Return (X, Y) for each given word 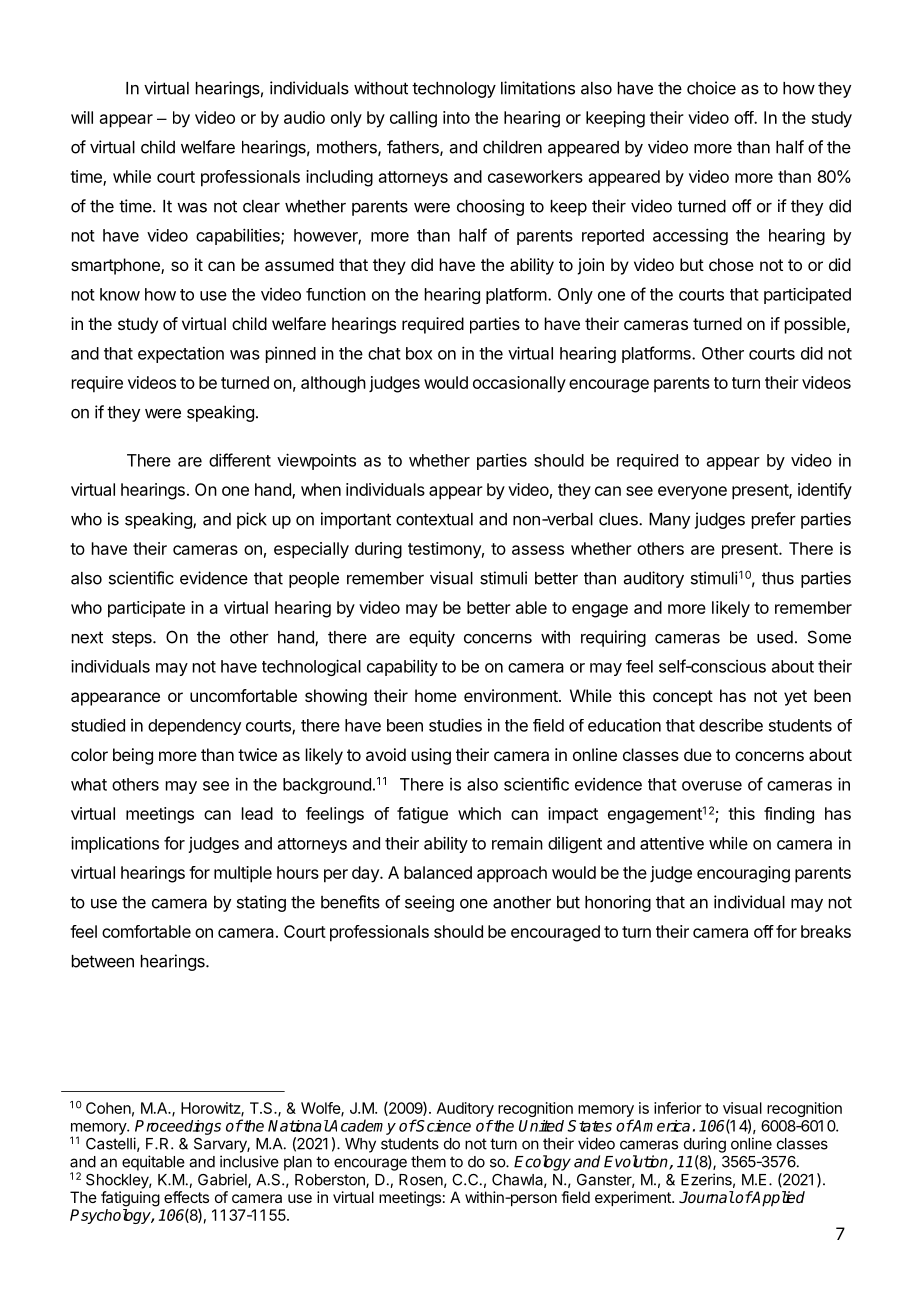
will (82, 117)
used (775, 637)
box (419, 353)
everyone (692, 493)
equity (432, 638)
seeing (429, 903)
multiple (243, 874)
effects (186, 1197)
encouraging (743, 874)
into (456, 117)
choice (711, 88)
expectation (181, 355)
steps (133, 639)
